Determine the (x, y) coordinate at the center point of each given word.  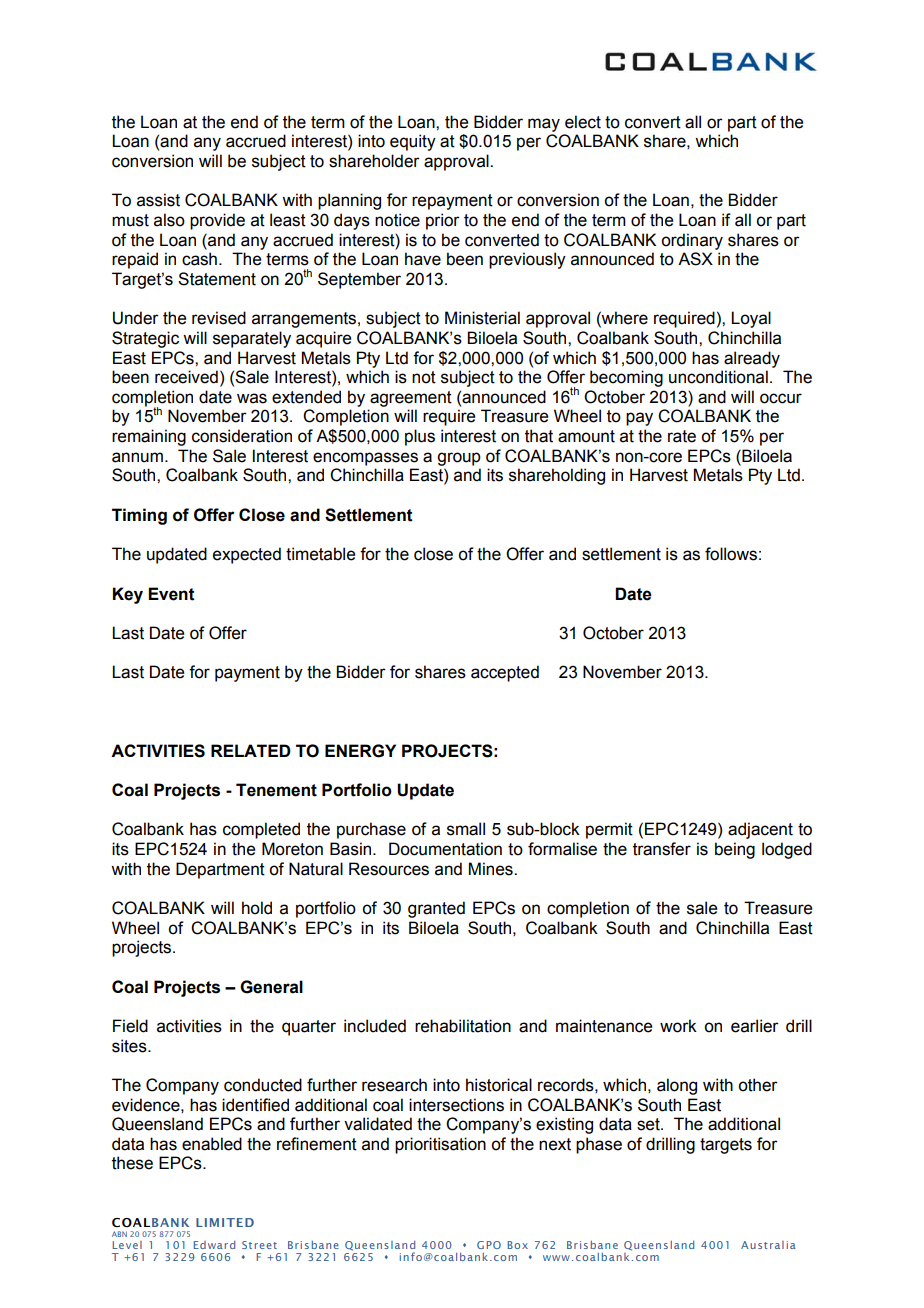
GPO (489, 1245)
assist (158, 200)
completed (261, 830)
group (459, 459)
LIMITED (225, 1222)
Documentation (445, 849)
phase (599, 1145)
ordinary (692, 241)
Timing (139, 516)
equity (413, 142)
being (735, 850)
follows (731, 554)
